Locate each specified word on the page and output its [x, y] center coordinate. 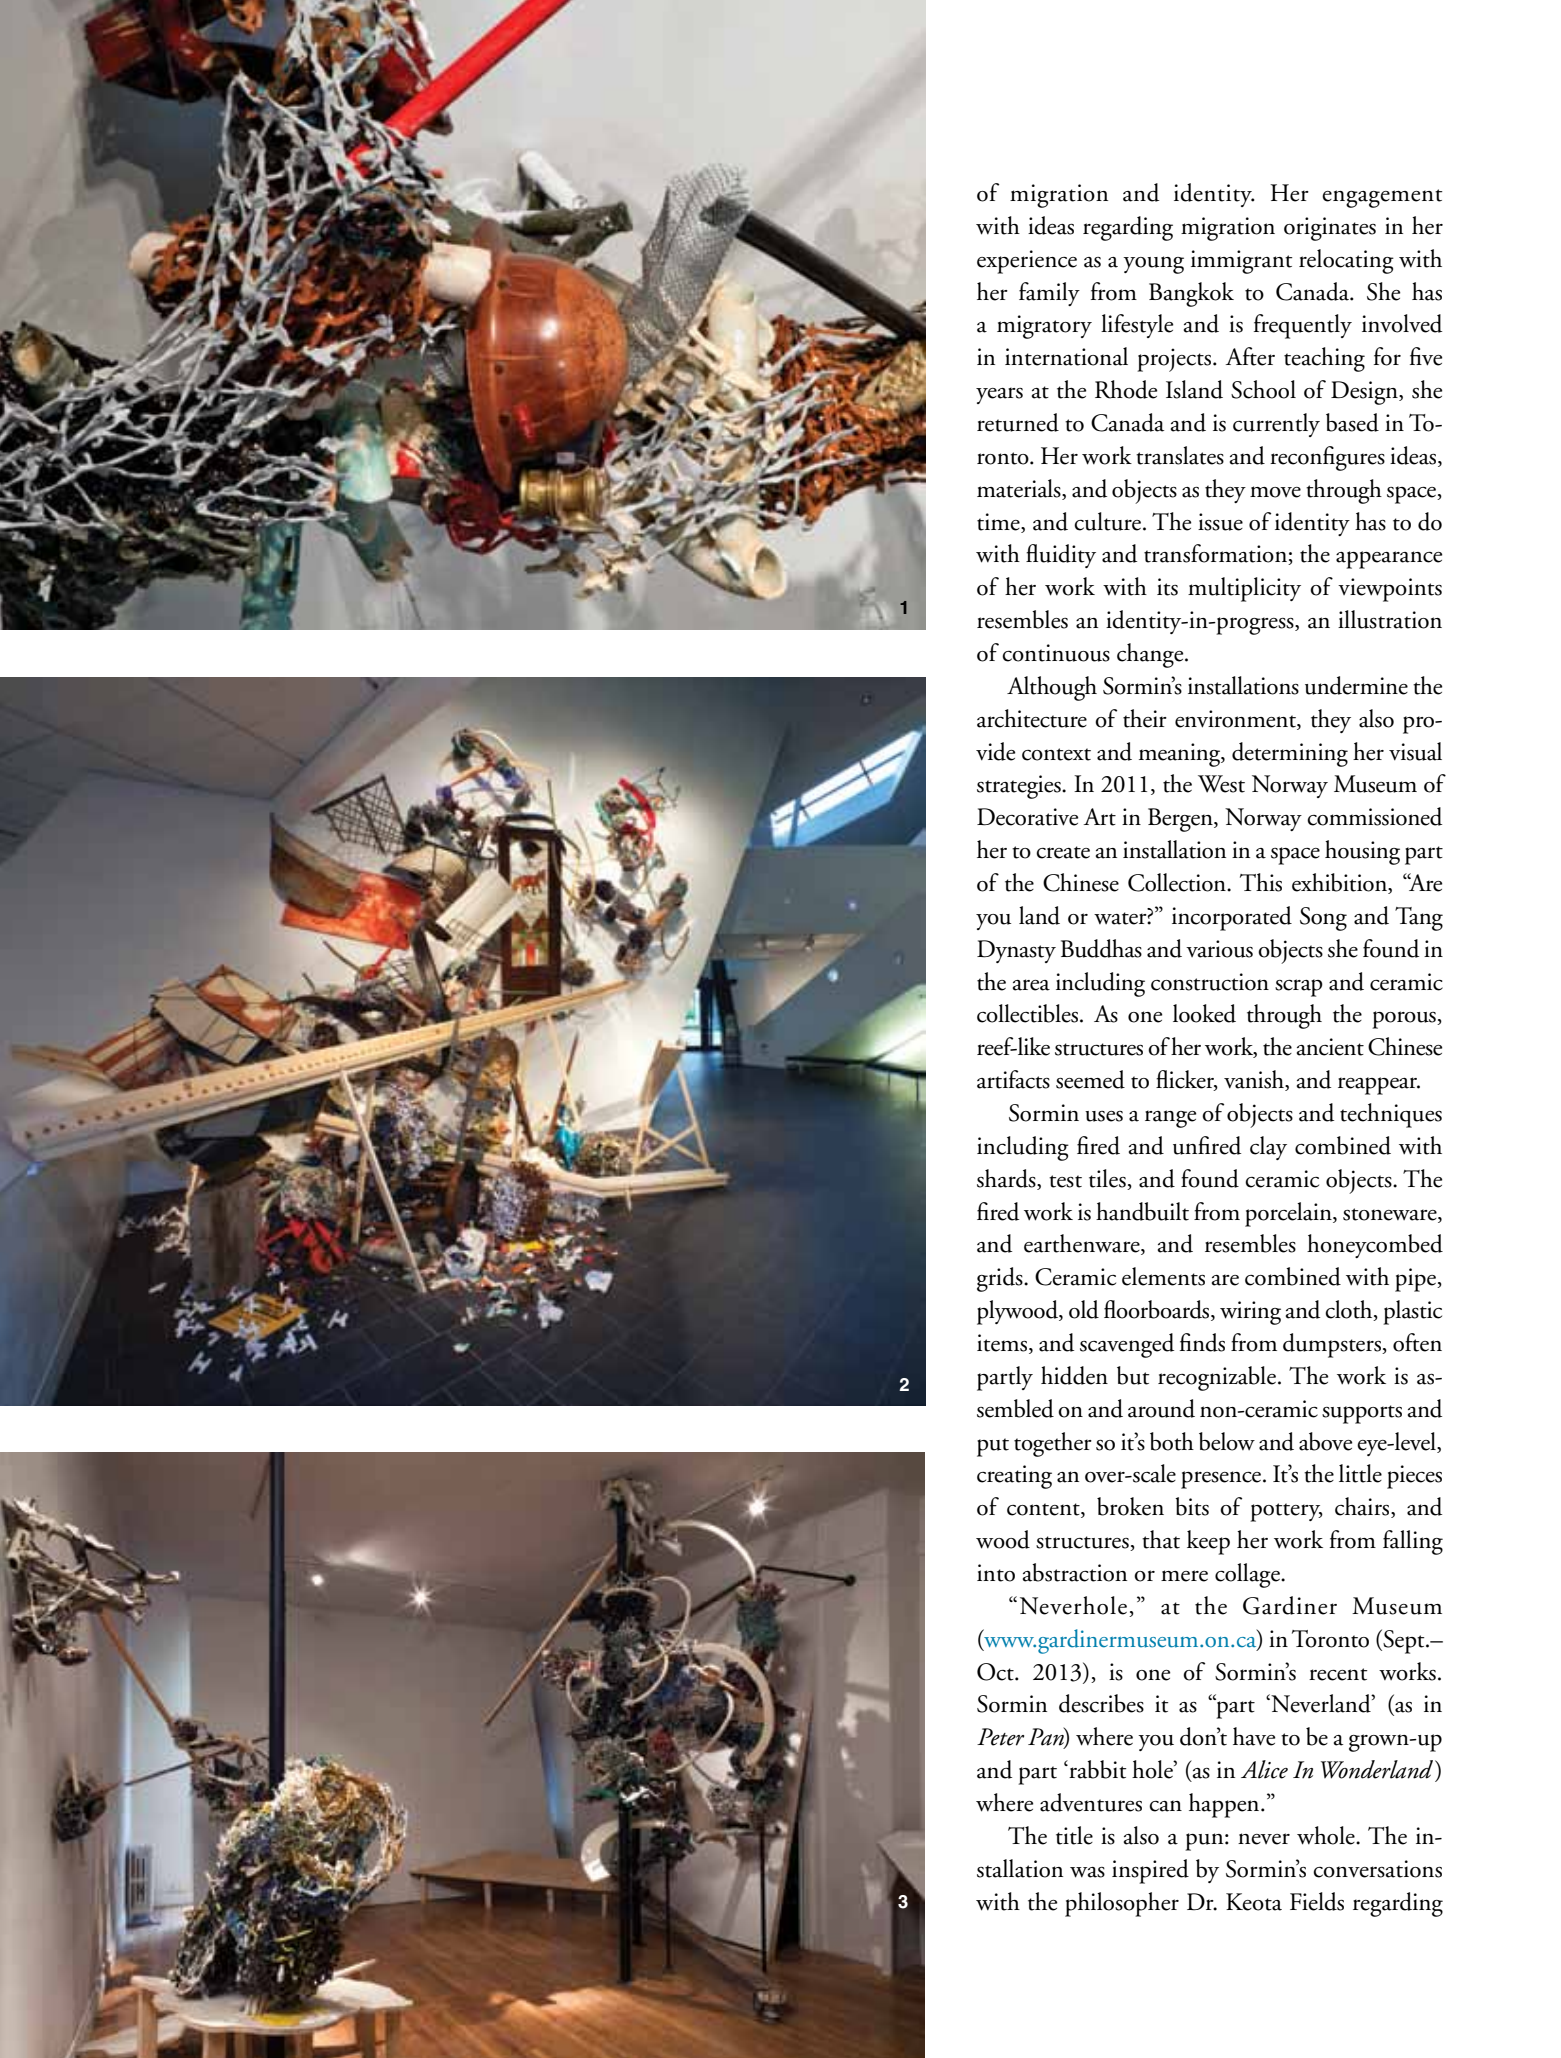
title [1074, 1835]
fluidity [1061, 556]
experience [1027, 262]
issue [1220, 522]
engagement [1382, 198]
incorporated [1232, 918]
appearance [1389, 560]
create [1063, 852]
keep [1208, 1542]
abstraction [1075, 1572]
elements [1163, 1276]
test [1065, 1181]
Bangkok [1191, 294]
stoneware [1391, 1214]
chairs [1363, 1507]
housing [1362, 852]
